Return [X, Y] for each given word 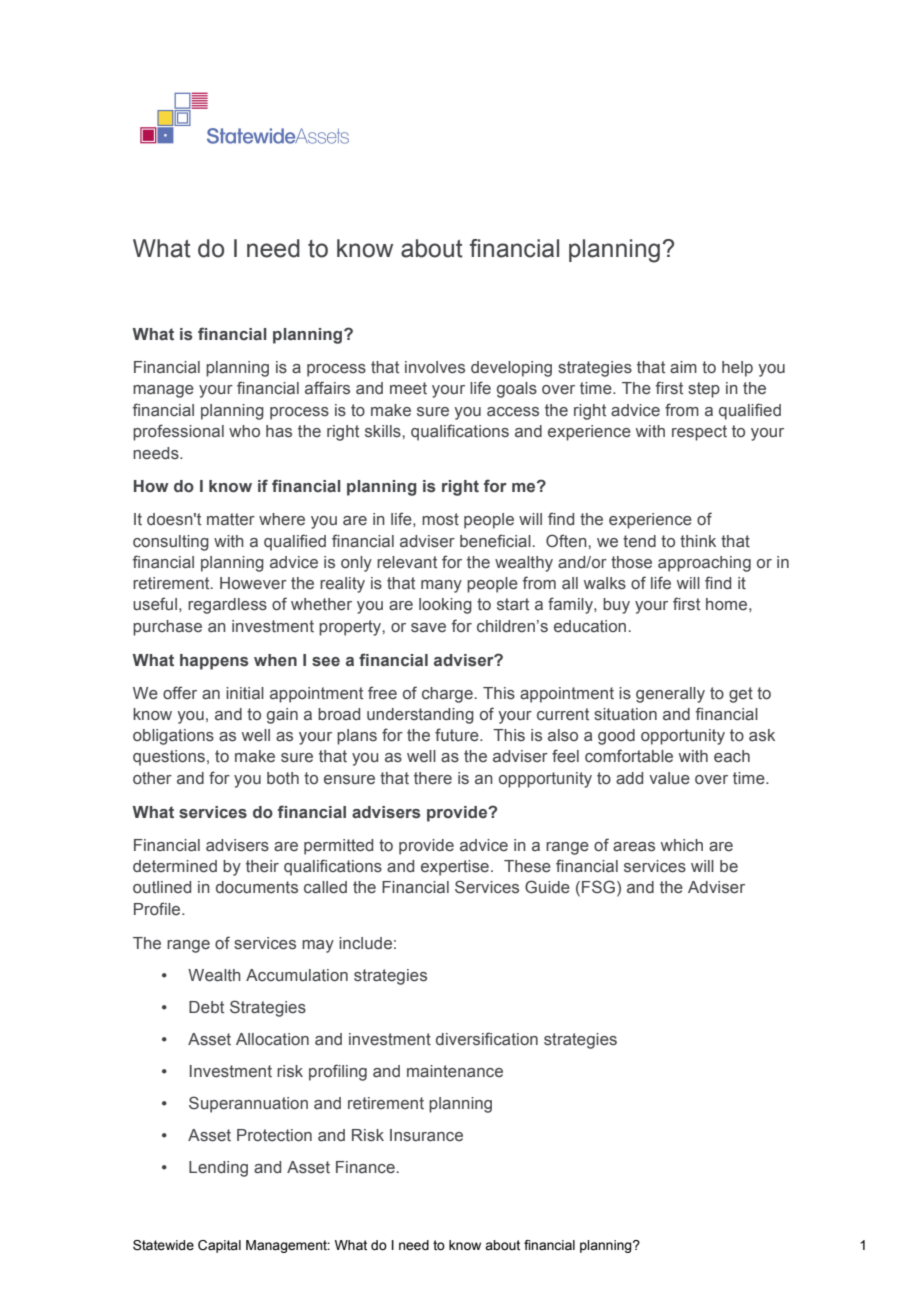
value [669, 778]
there [433, 778]
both [283, 778]
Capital [219, 1246]
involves [435, 367]
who [244, 431]
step [704, 390]
